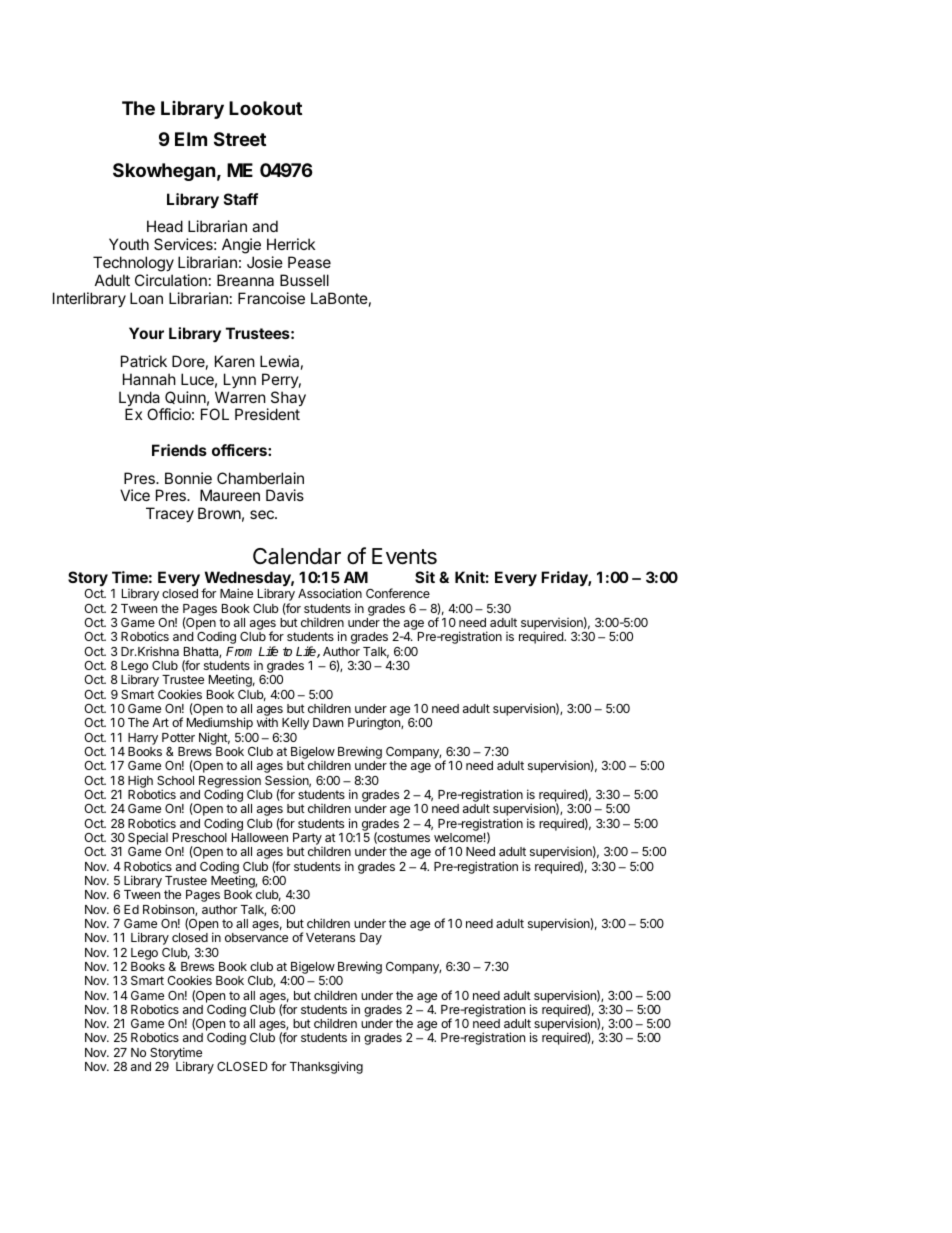  Describe the element at coordinates (236, 593) in the screenshot. I see `Maine` at that location.
